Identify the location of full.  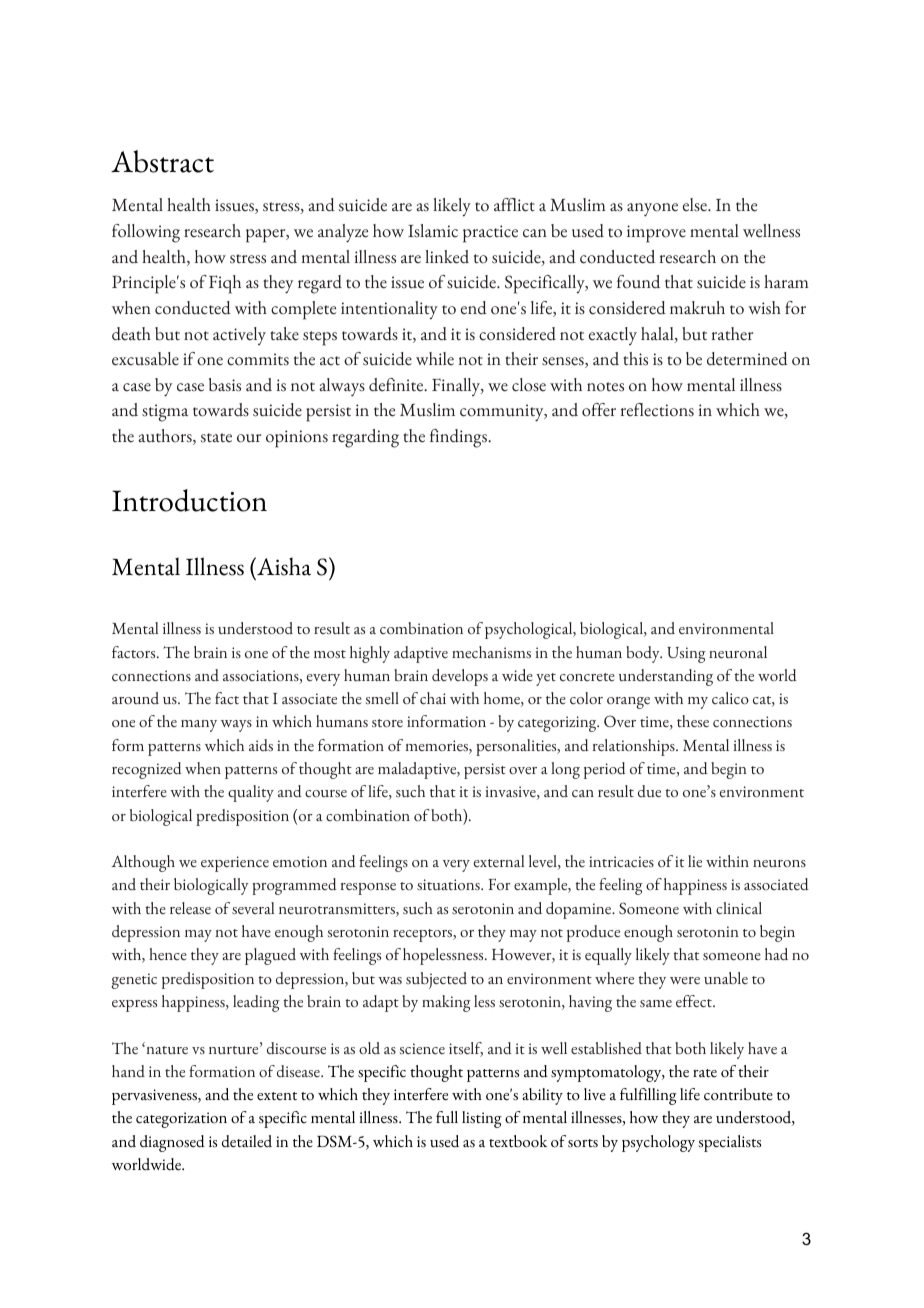
(447, 1117).
